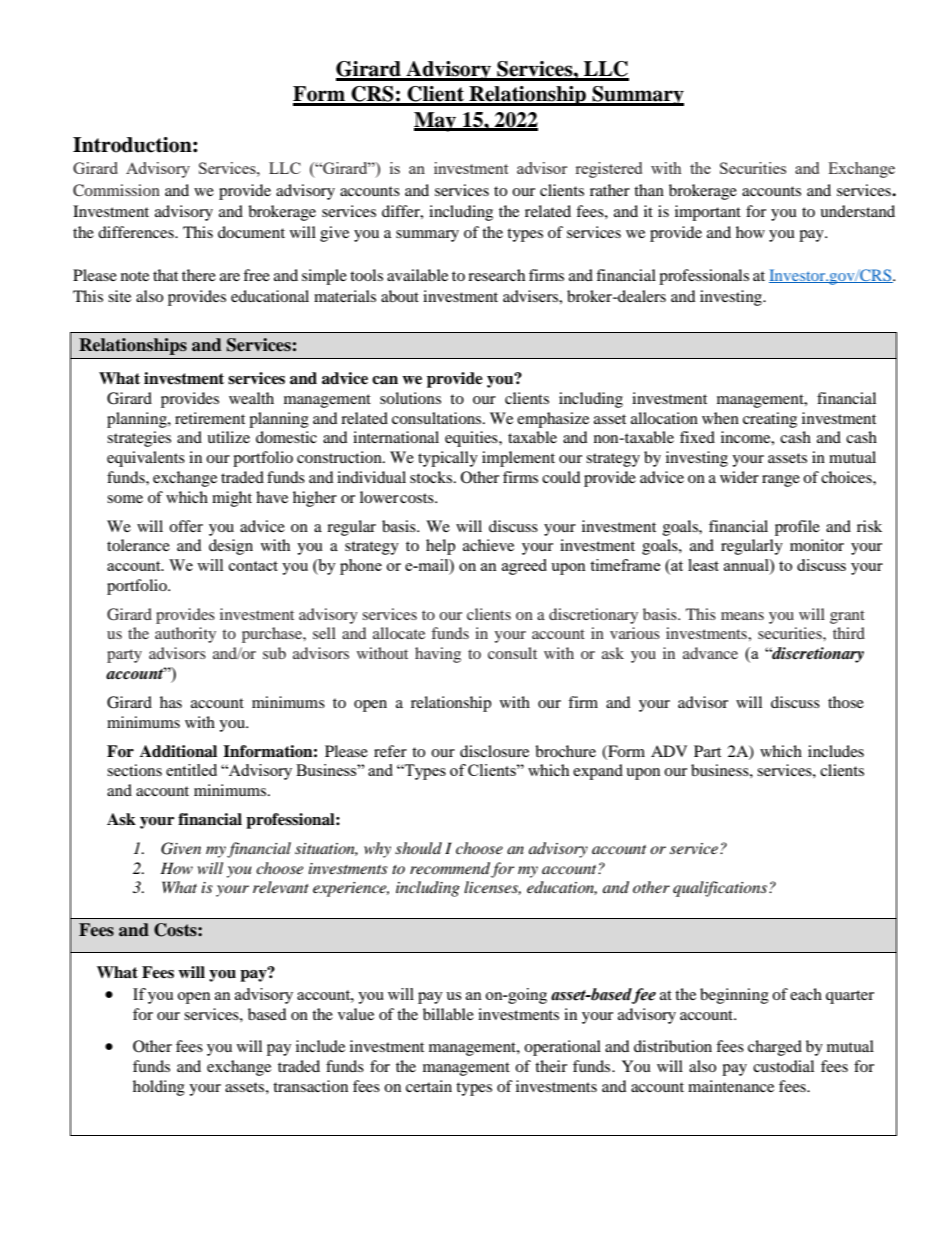 This screenshot has width=952, height=1233. I want to click on disclosure, so click(494, 751).
